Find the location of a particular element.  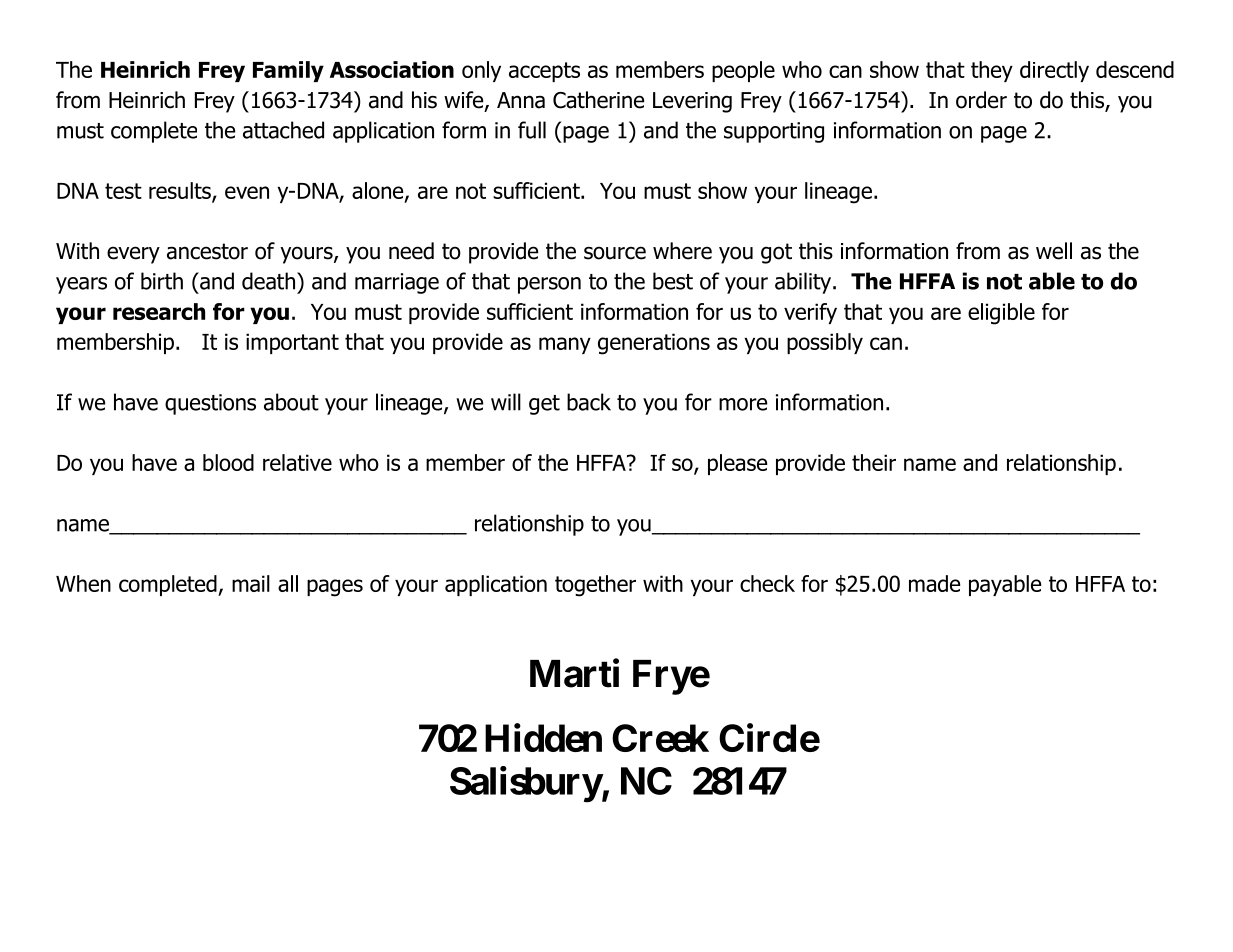

order is located at coordinates (981, 100).
